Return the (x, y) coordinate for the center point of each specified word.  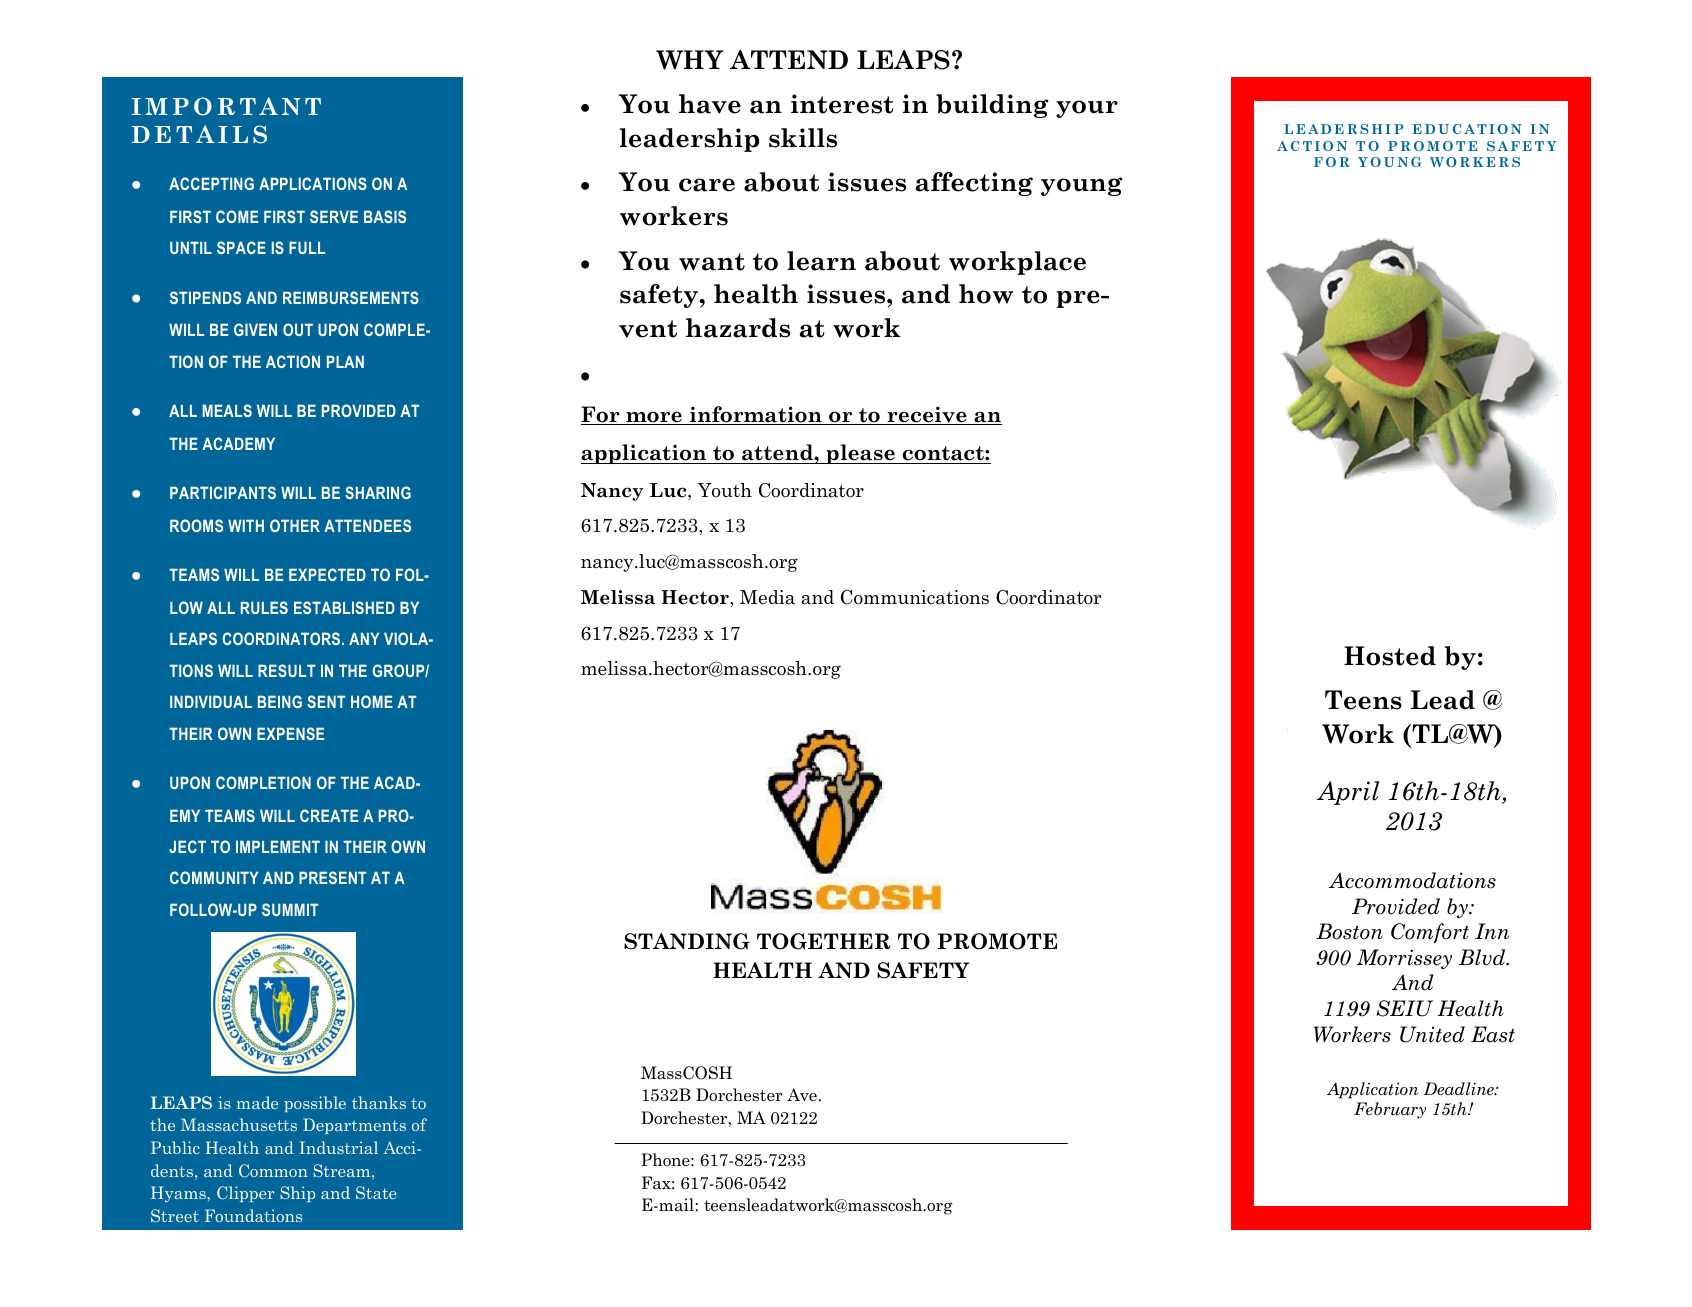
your (1087, 109)
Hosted (1390, 656)
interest (842, 104)
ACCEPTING (211, 183)
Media (767, 597)
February (1390, 1110)
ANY (364, 638)
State (376, 1192)
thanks (379, 1102)
